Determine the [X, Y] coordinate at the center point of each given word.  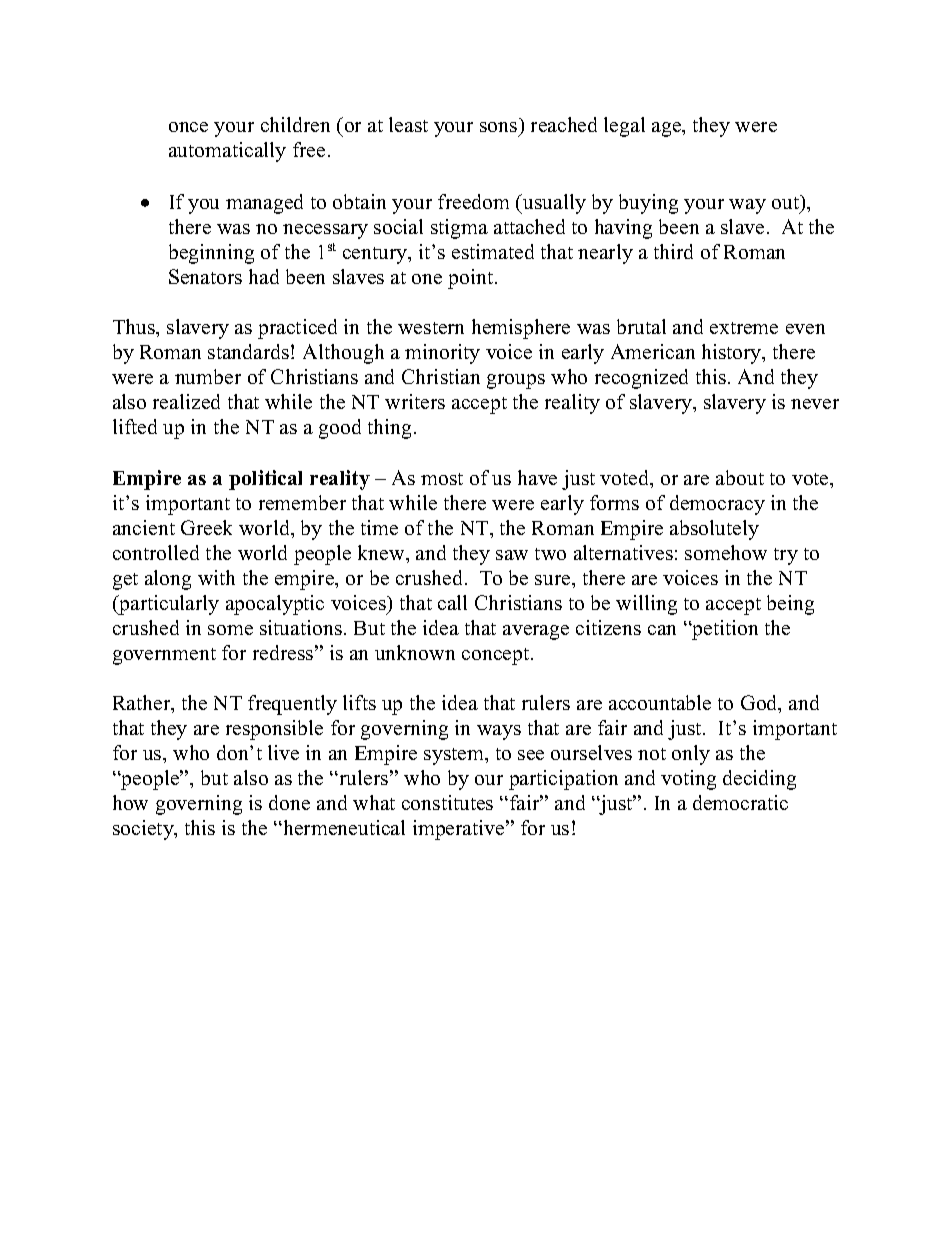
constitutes [447, 802]
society [144, 830]
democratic [740, 802]
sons [498, 127]
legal [624, 127]
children [295, 124]
